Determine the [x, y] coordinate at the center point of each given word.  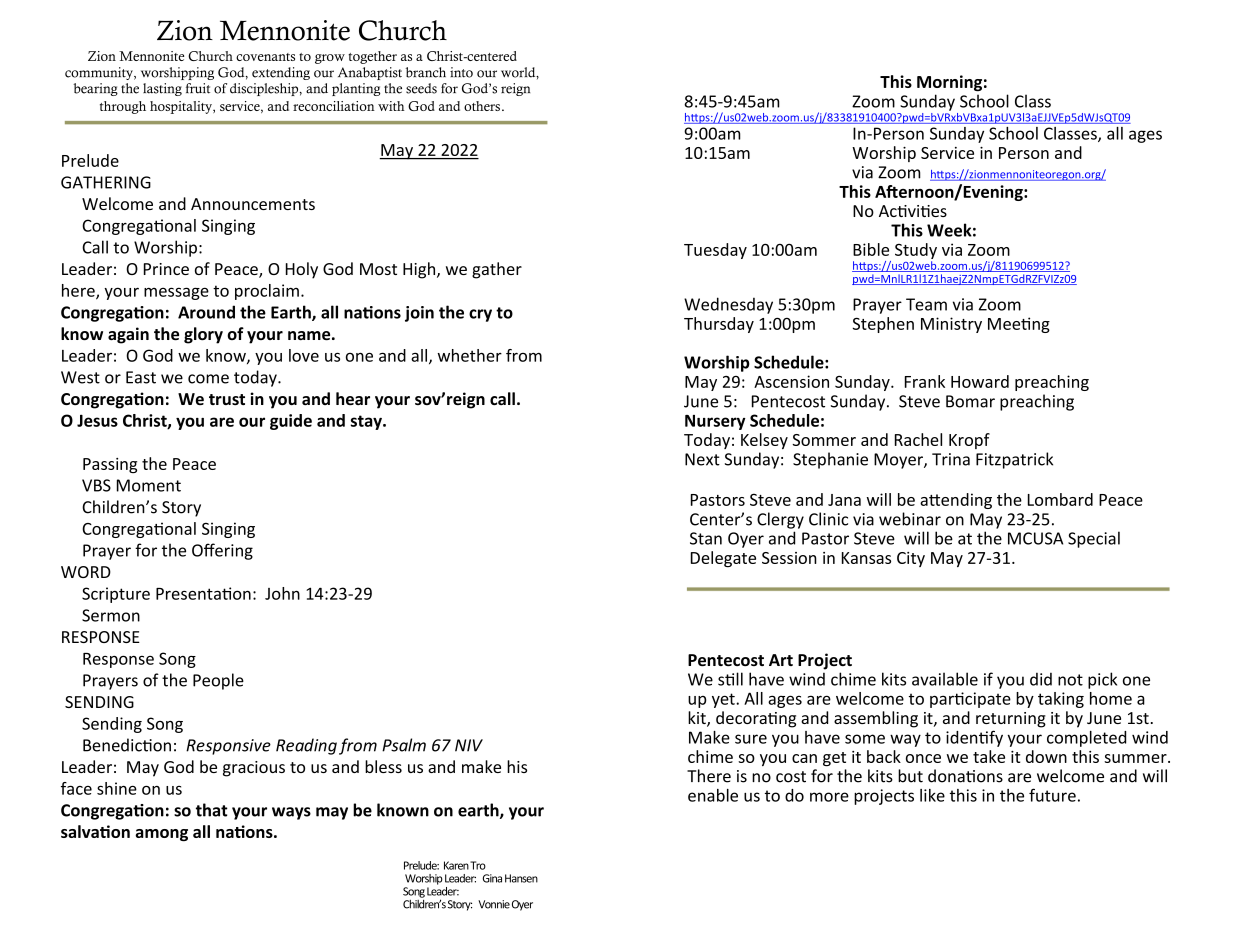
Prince [166, 269]
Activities [913, 211]
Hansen [521, 878]
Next [702, 459]
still [730, 679]
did [1041, 679]
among [161, 835]
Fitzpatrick [1014, 460]
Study [916, 252]
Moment [149, 485]
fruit [198, 88]
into [461, 72]
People [218, 681]
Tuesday [715, 251]
